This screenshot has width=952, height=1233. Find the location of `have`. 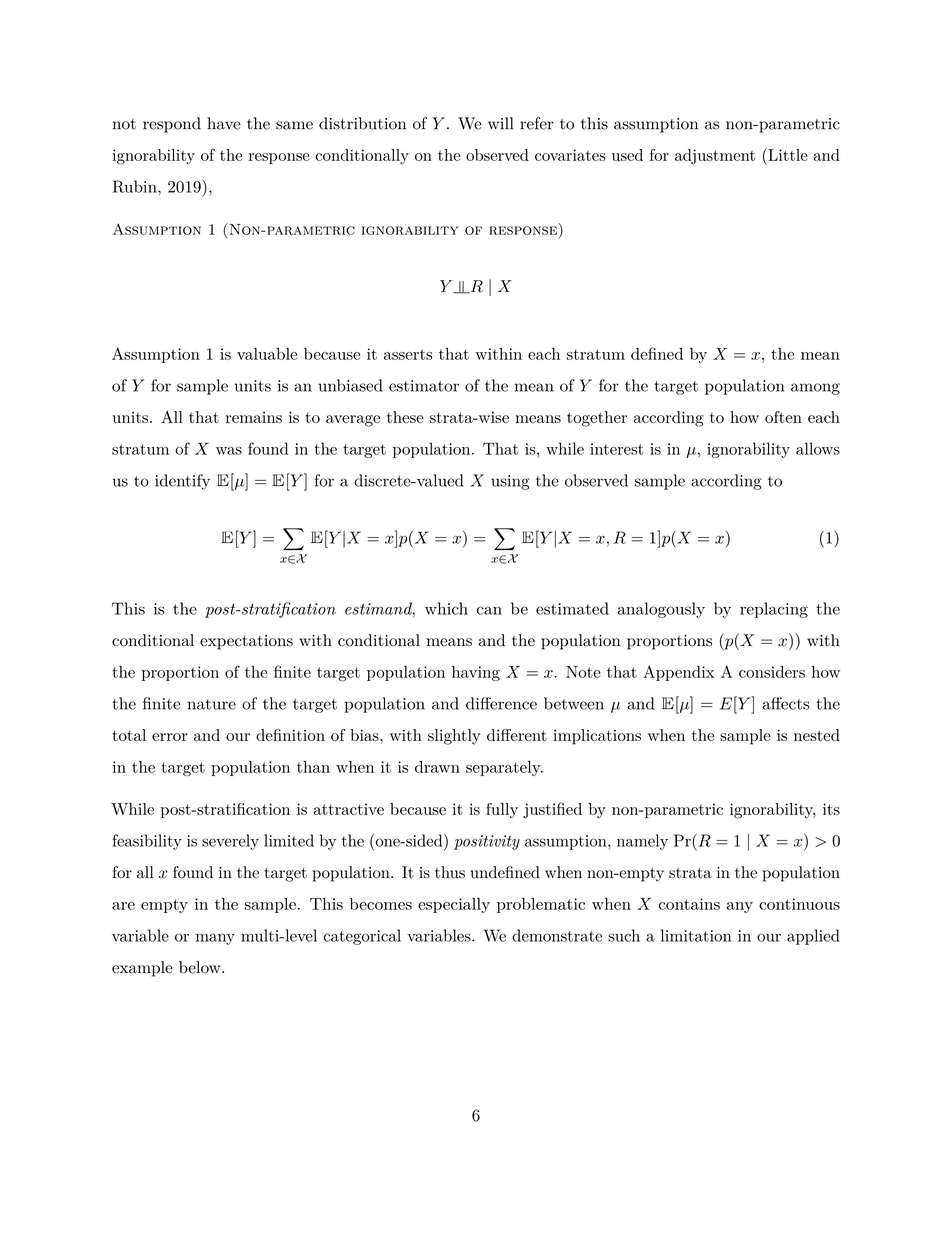

have is located at coordinates (224, 123).
